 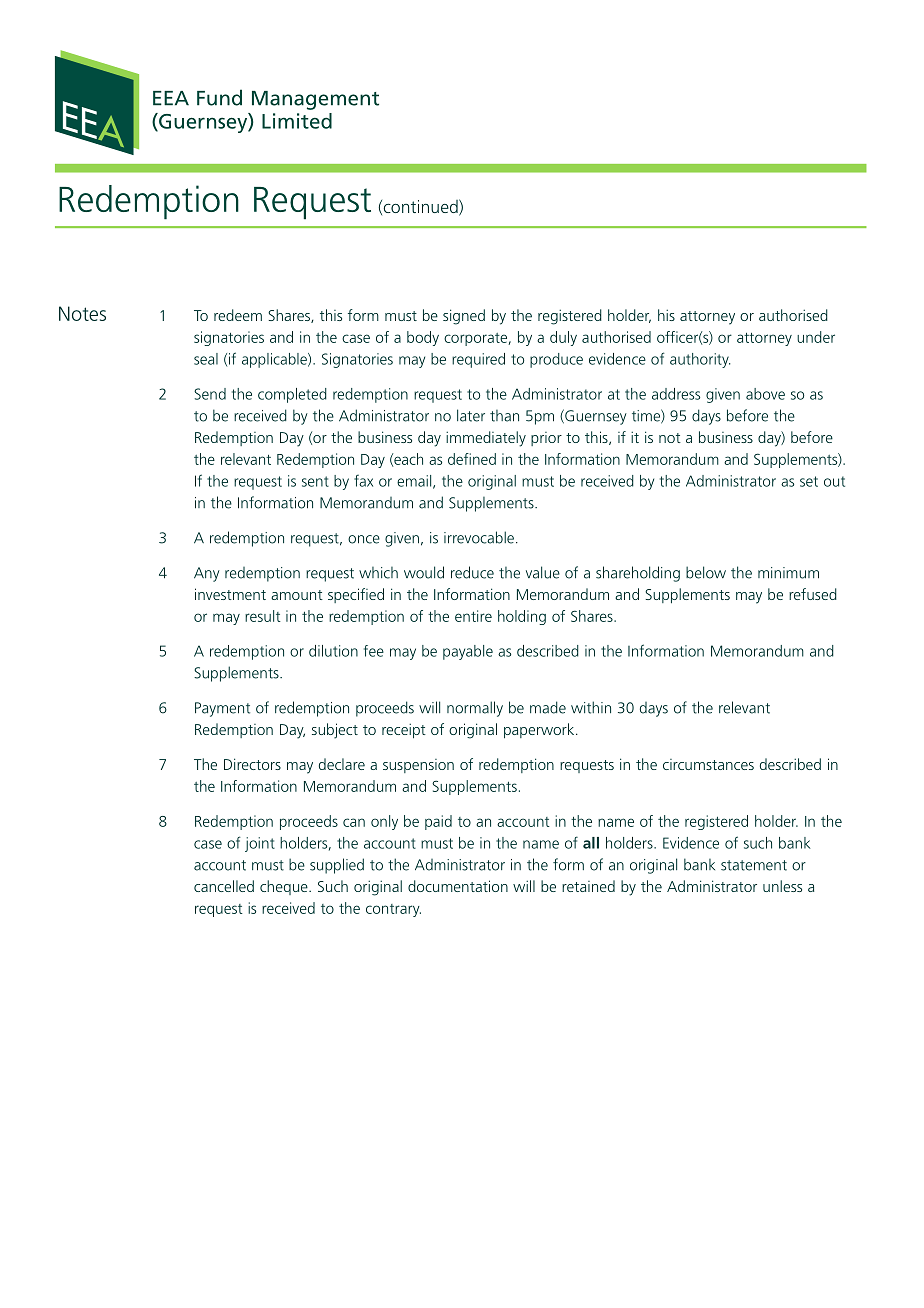 What do you see at coordinates (464, 317) in the page?
I see `signed` at bounding box center [464, 317].
